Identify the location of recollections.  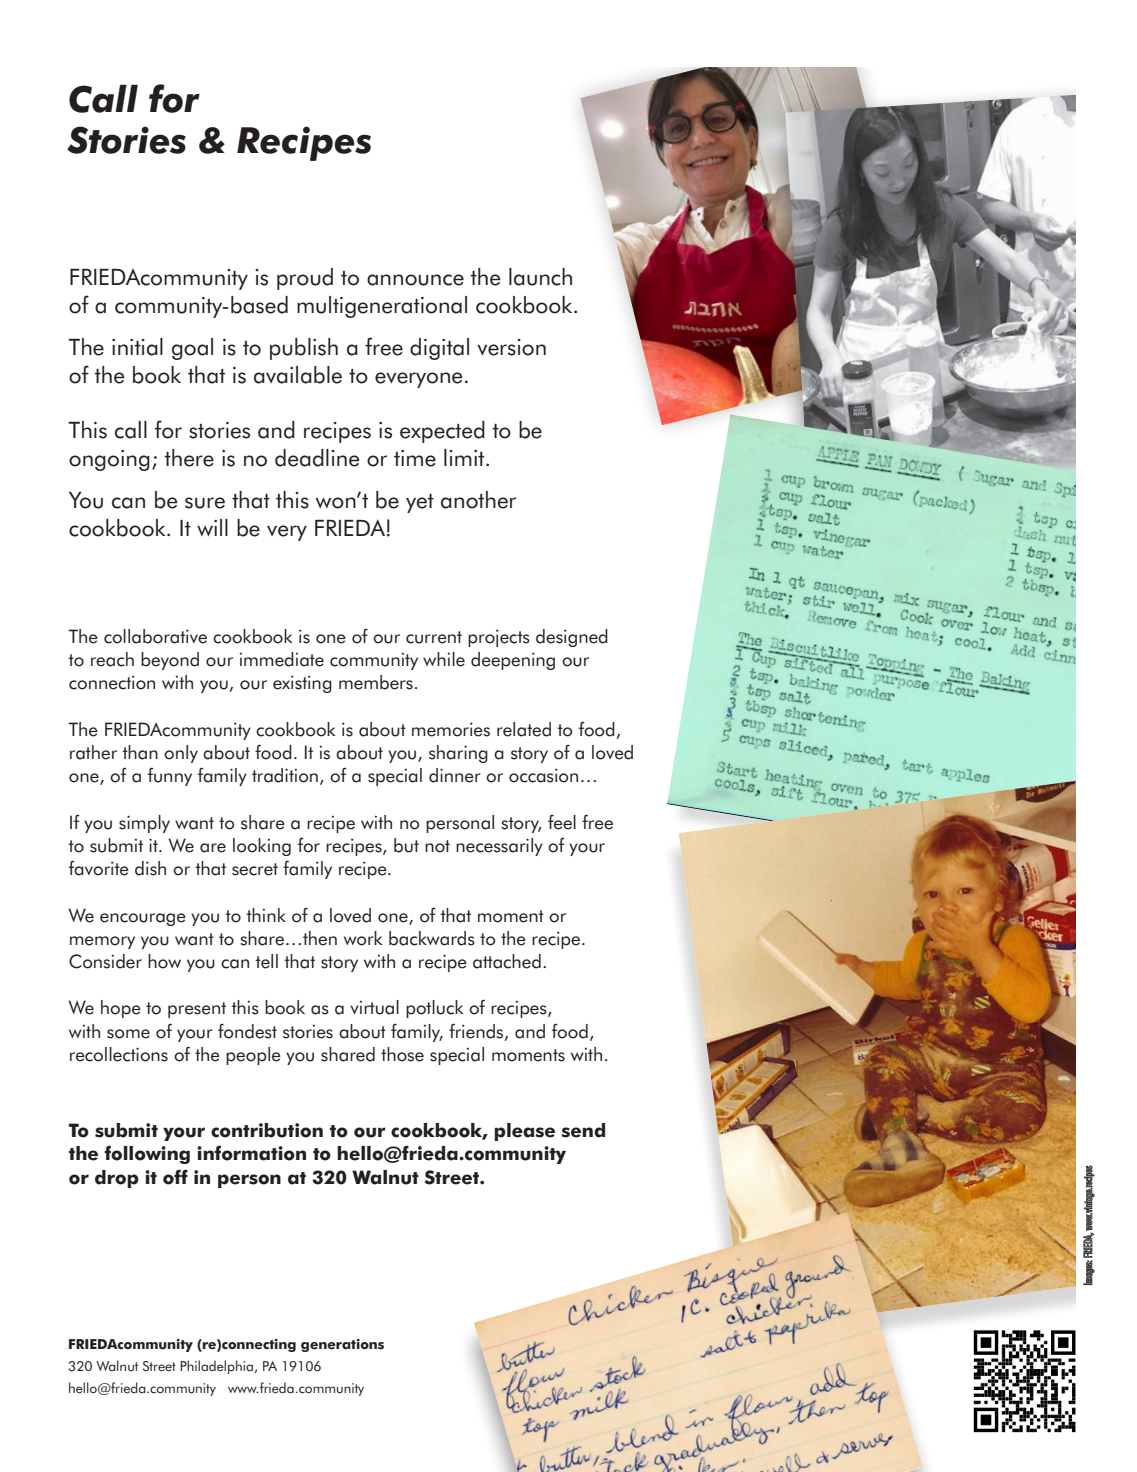
(119, 1054).
